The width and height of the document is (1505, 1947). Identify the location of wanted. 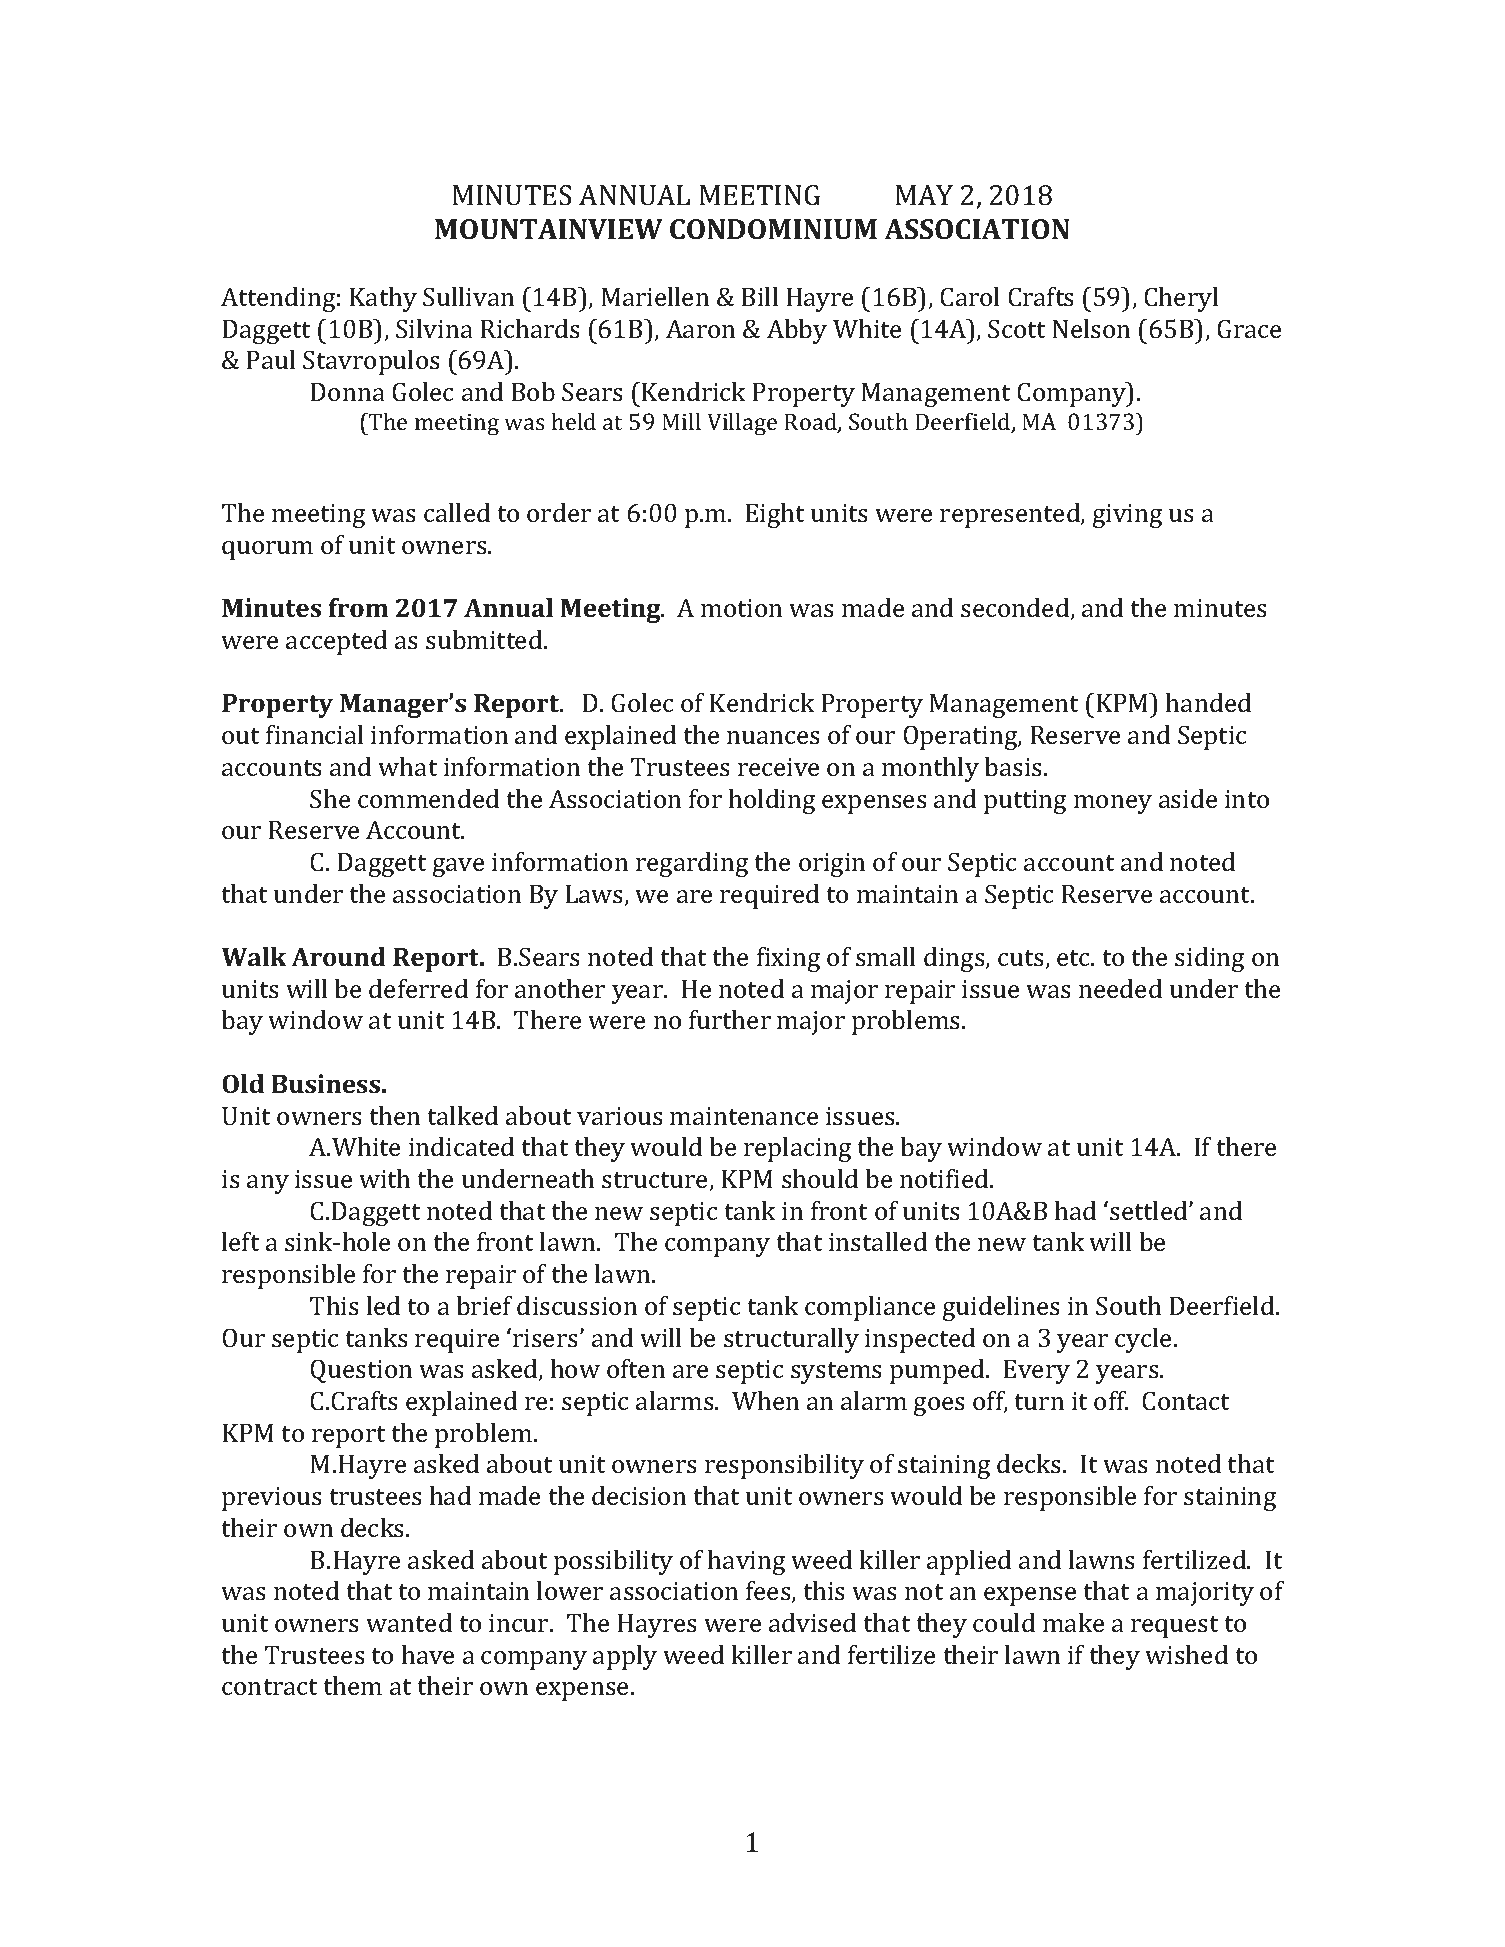
(409, 1623).
